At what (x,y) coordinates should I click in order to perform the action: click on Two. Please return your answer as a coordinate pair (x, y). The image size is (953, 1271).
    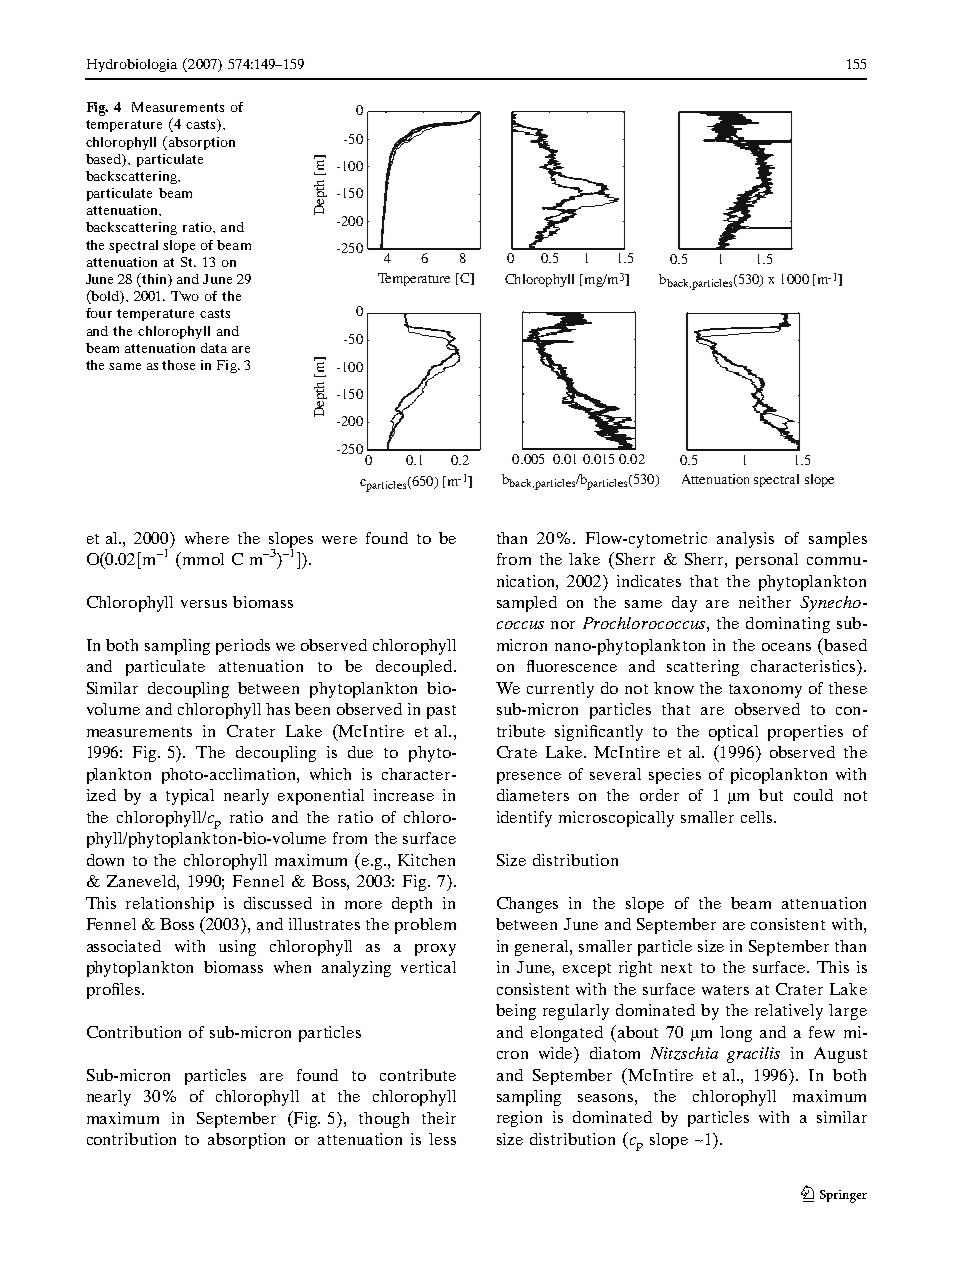
    Looking at the image, I should click on (185, 296).
